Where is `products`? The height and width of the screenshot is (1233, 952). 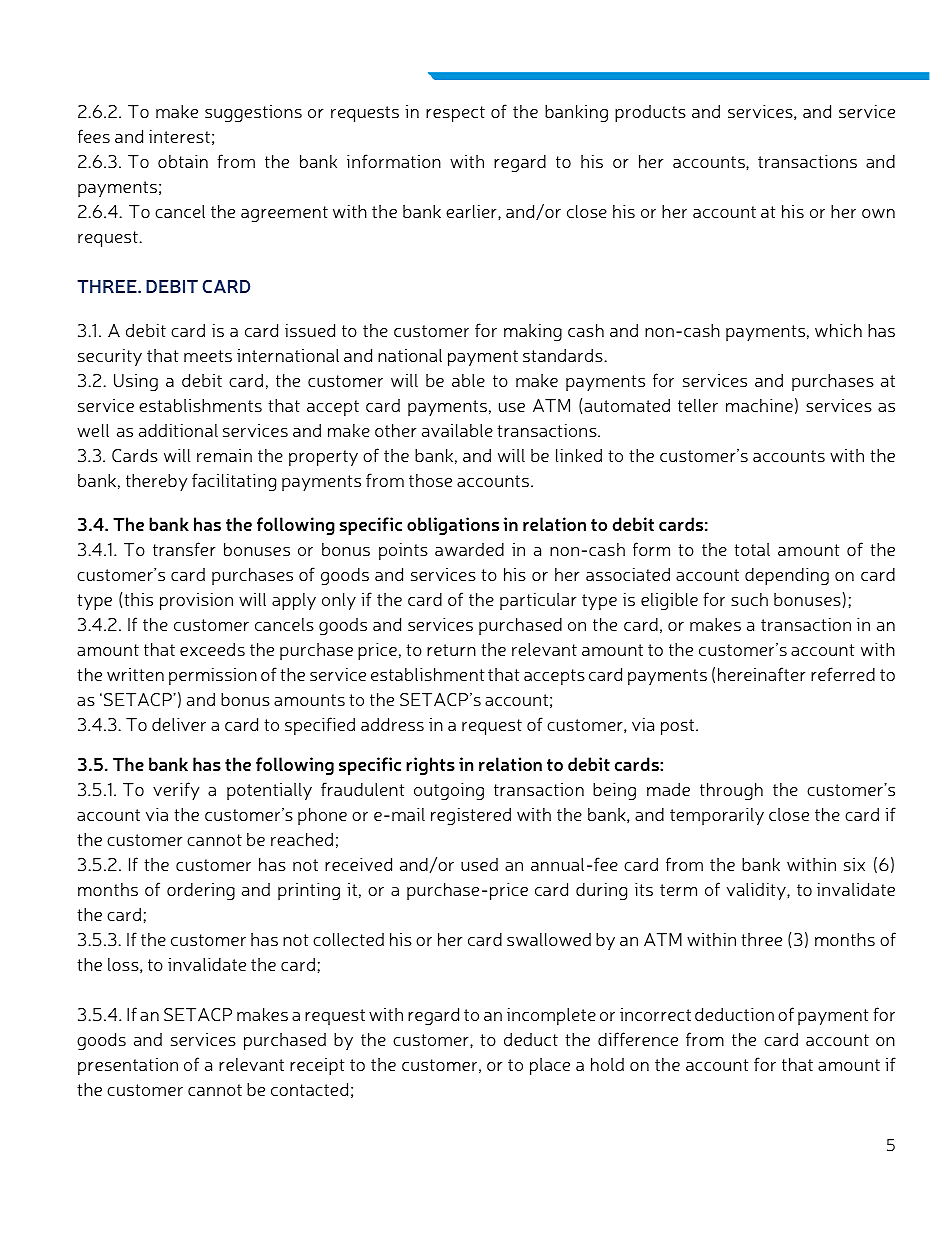
products is located at coordinates (650, 113).
